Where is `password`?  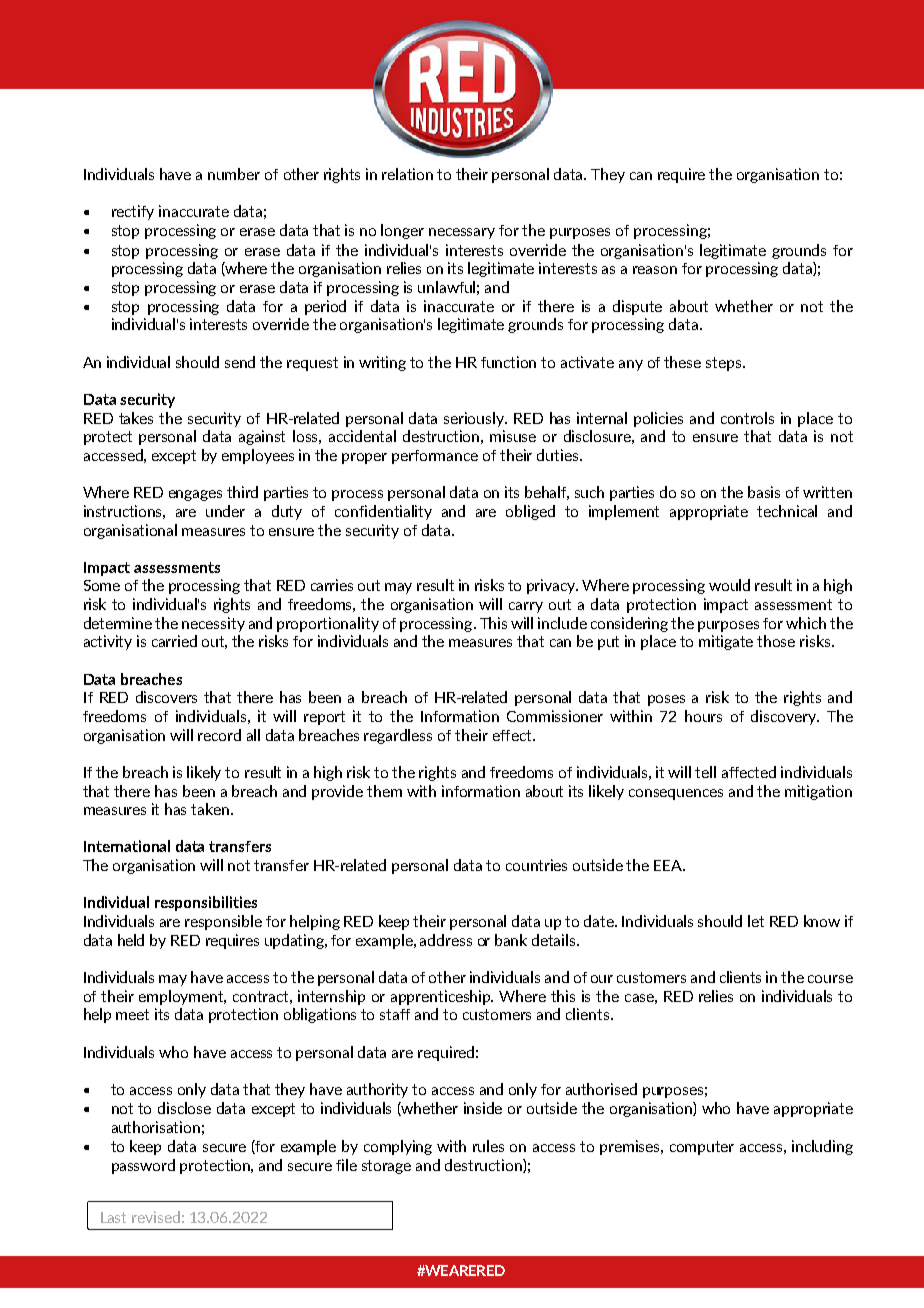 password is located at coordinates (143, 1166).
